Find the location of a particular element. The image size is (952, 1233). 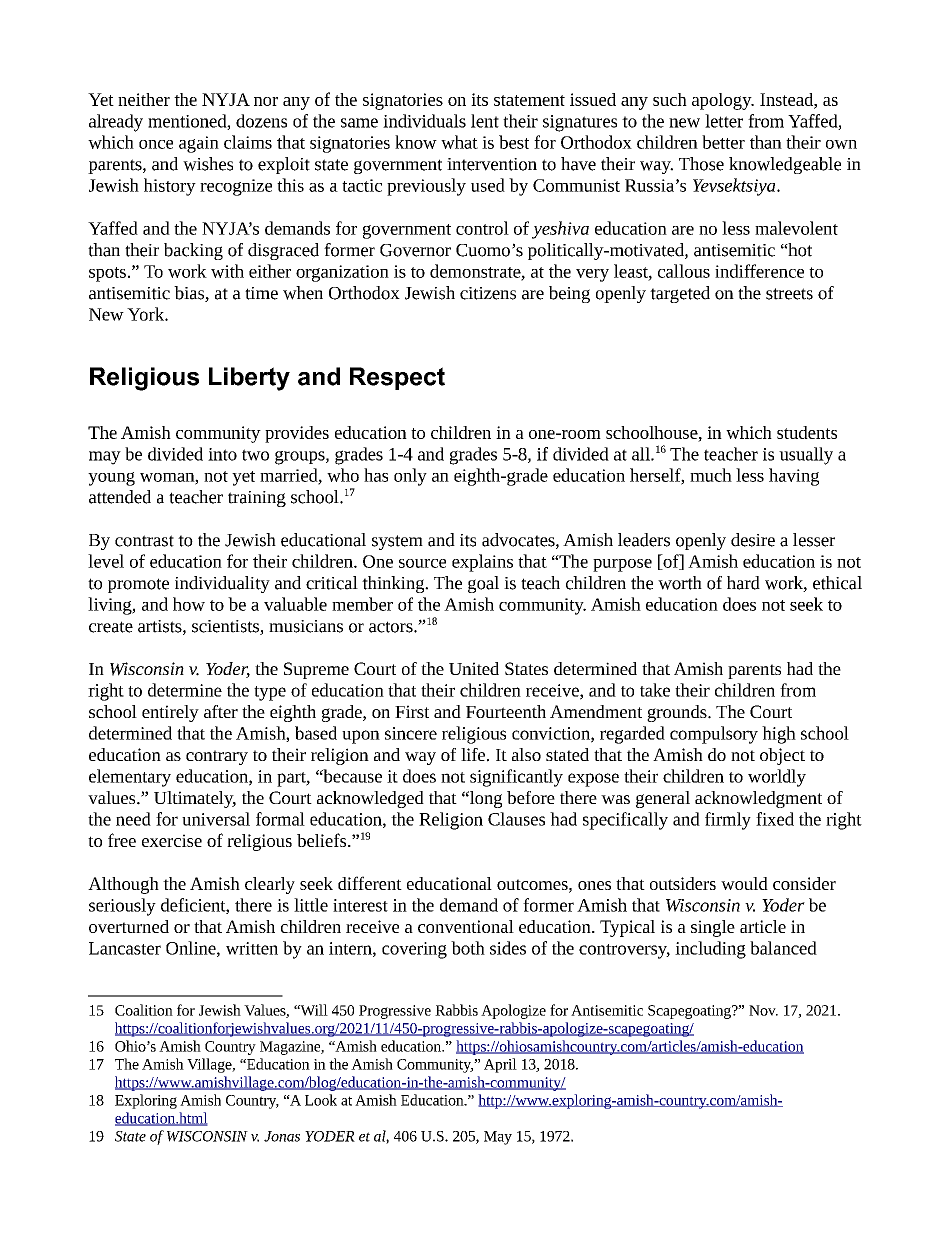

Respect is located at coordinates (397, 378).
